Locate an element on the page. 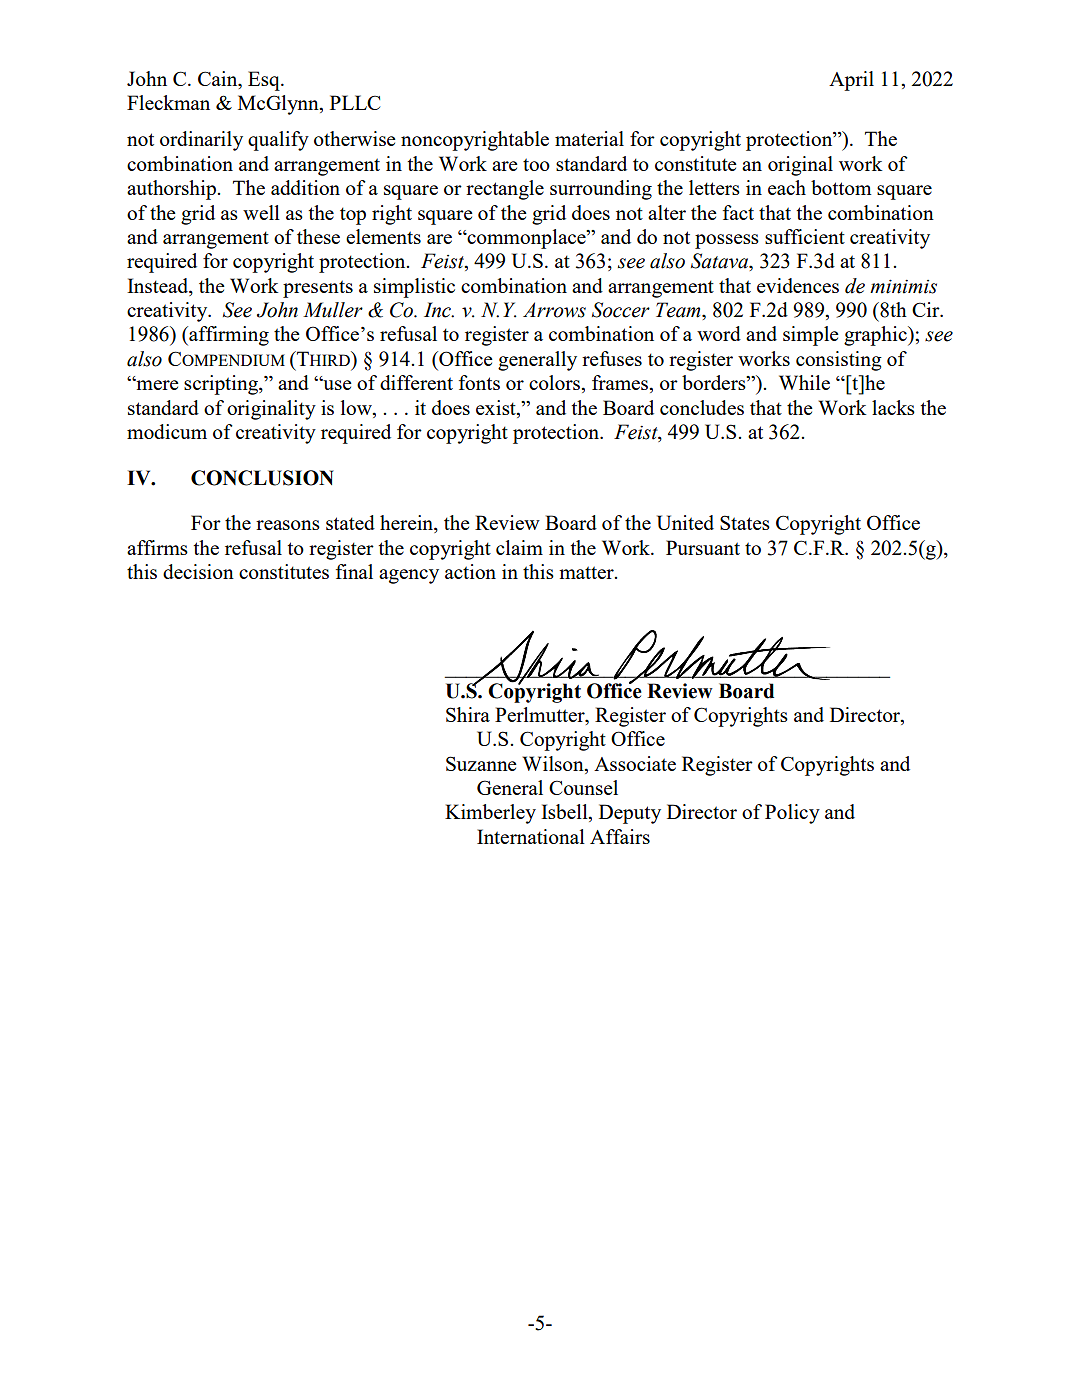 The width and height of the page is (1081, 1399). International is located at coordinates (531, 836).
